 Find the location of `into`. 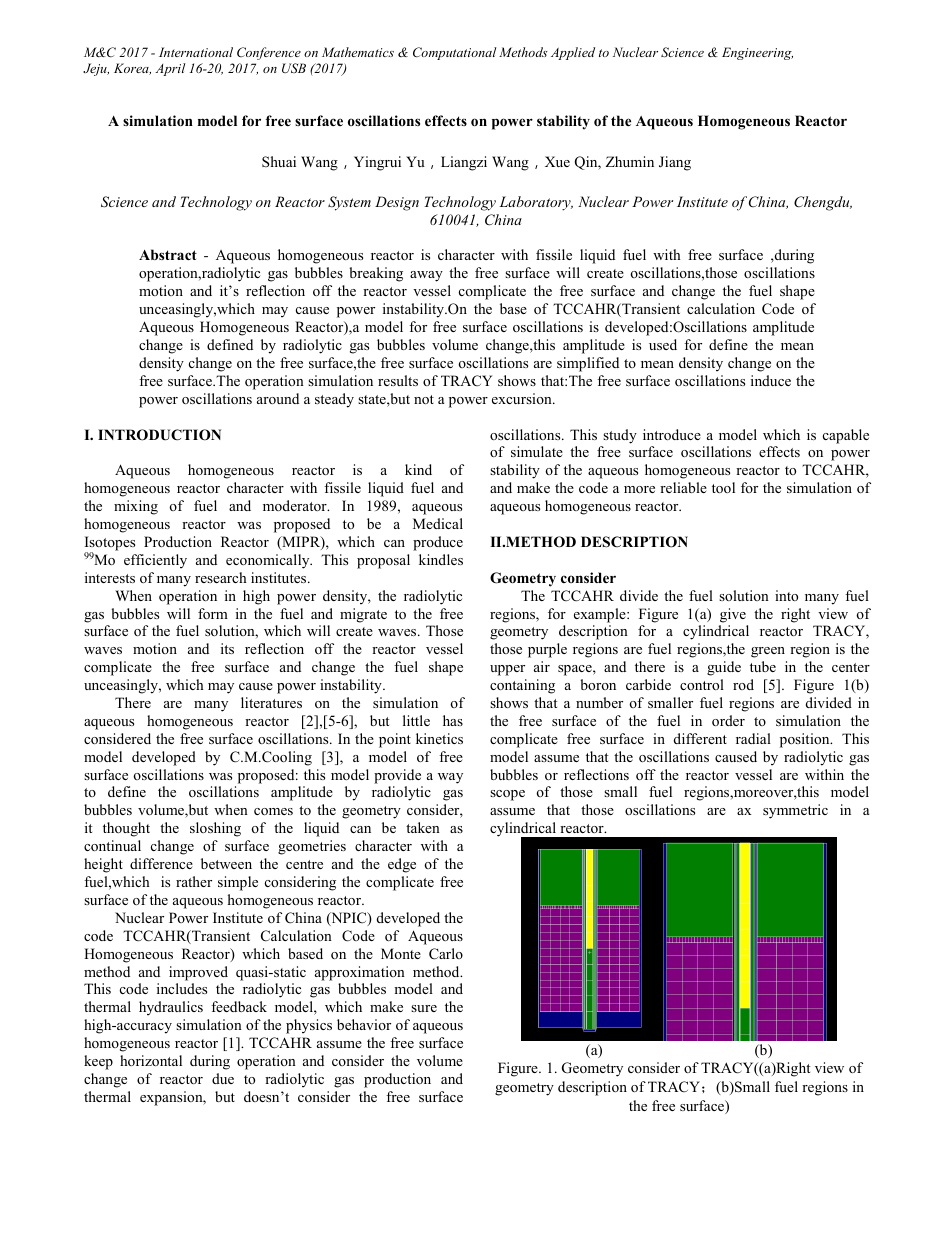

into is located at coordinates (786, 595).
